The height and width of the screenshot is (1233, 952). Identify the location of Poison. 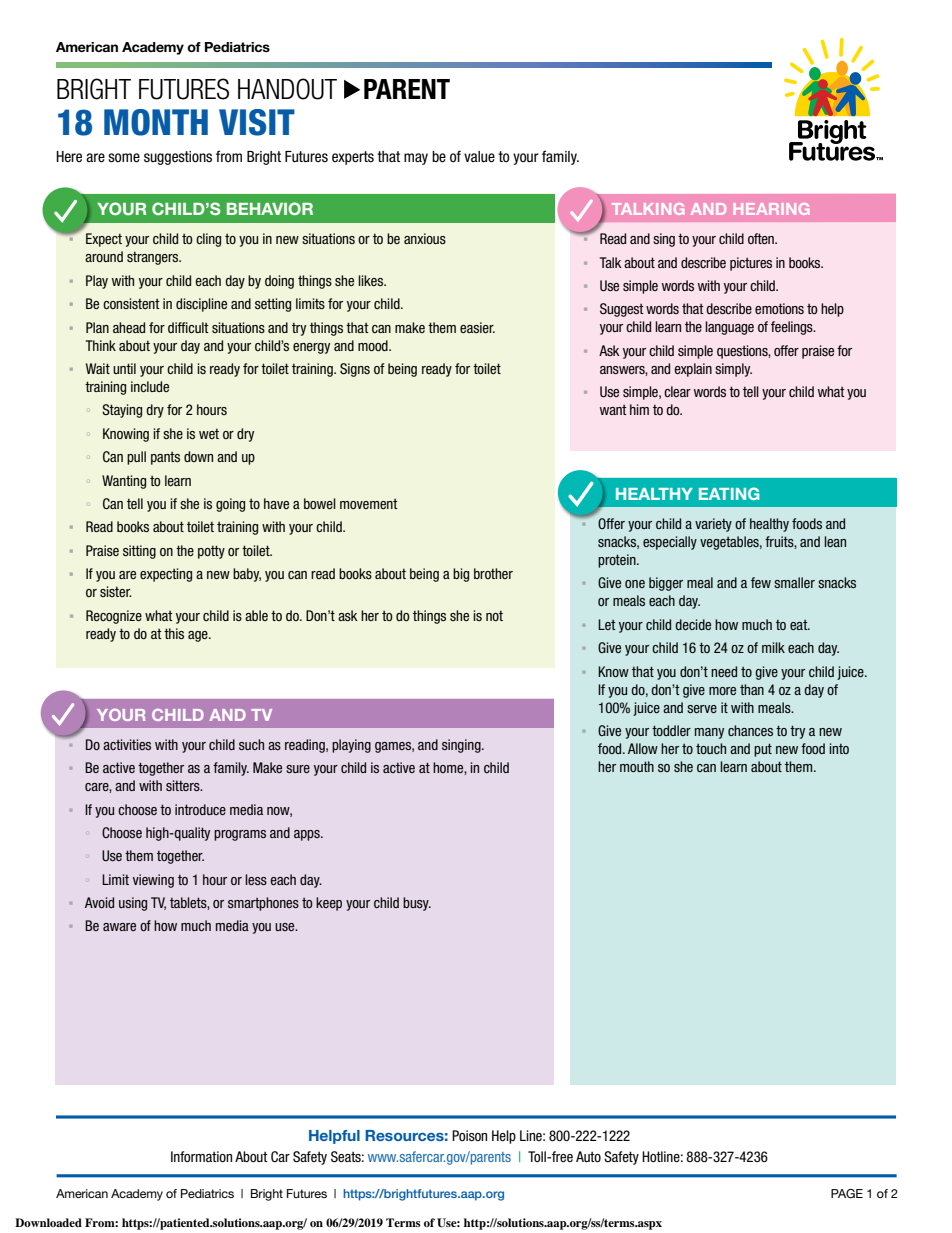
(469, 1135).
